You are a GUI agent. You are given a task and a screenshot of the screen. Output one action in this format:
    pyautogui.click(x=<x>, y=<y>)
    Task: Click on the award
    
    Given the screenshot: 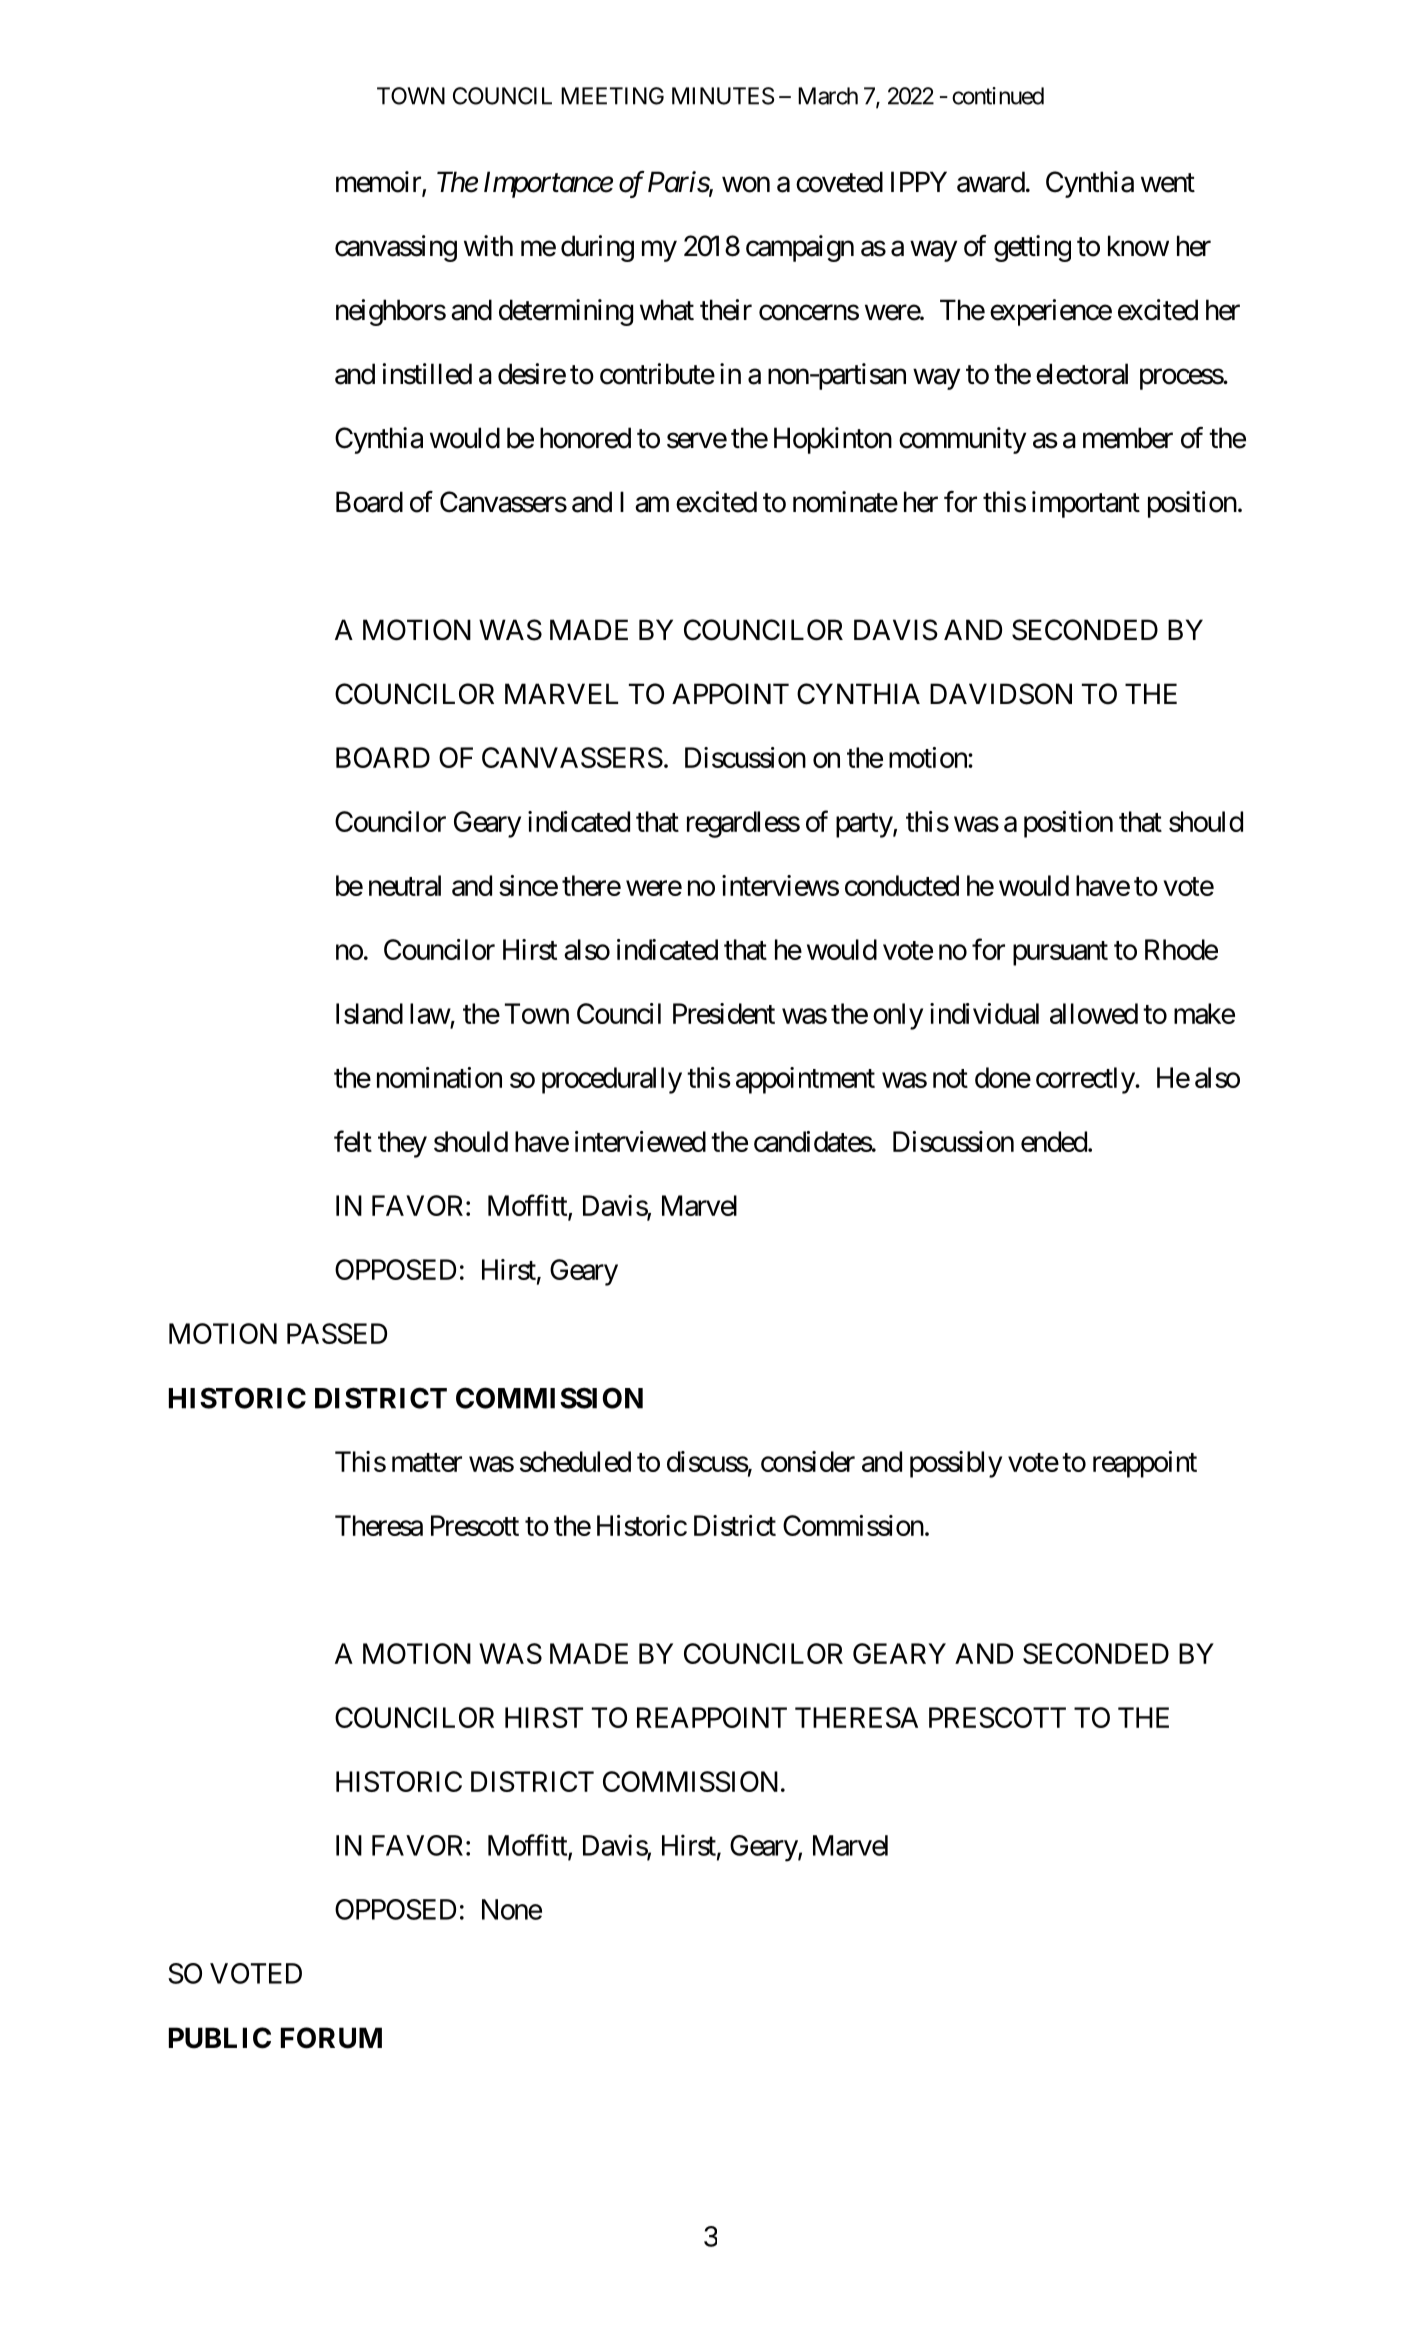 What is the action you would take?
    pyautogui.click(x=991, y=182)
